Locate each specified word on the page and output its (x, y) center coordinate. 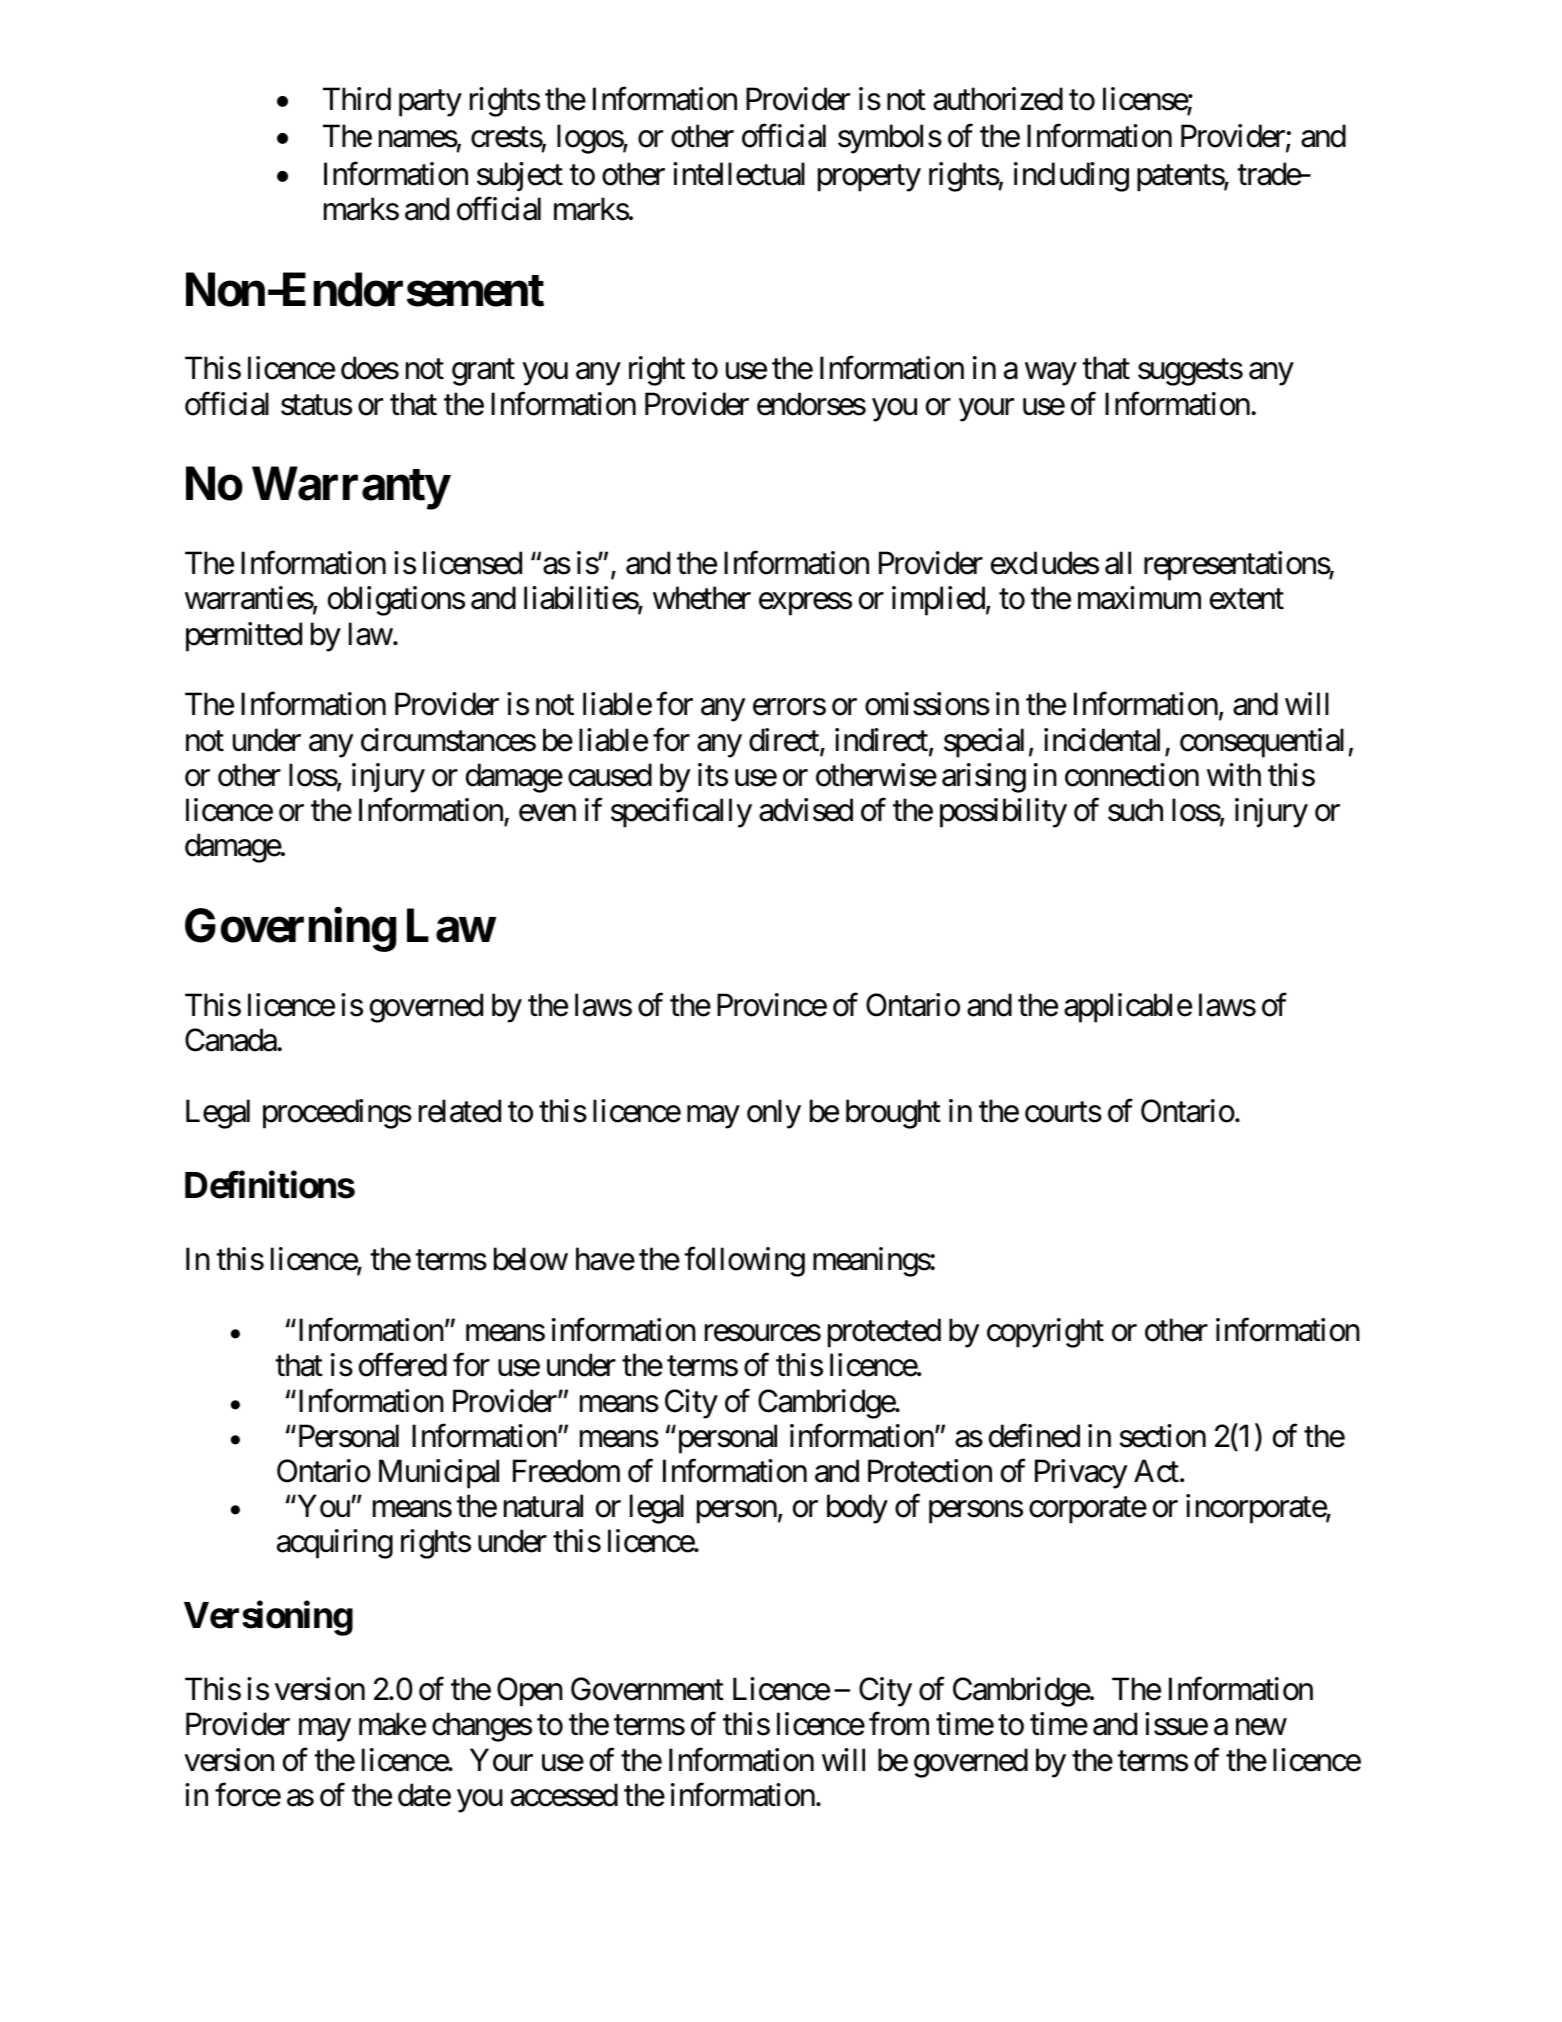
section (1163, 1436)
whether (702, 598)
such (1135, 810)
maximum (1139, 598)
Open (530, 1692)
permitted (244, 637)
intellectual (739, 174)
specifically (681, 813)
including (1071, 177)
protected (884, 1333)
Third (357, 99)
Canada (231, 1040)
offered (403, 1365)
